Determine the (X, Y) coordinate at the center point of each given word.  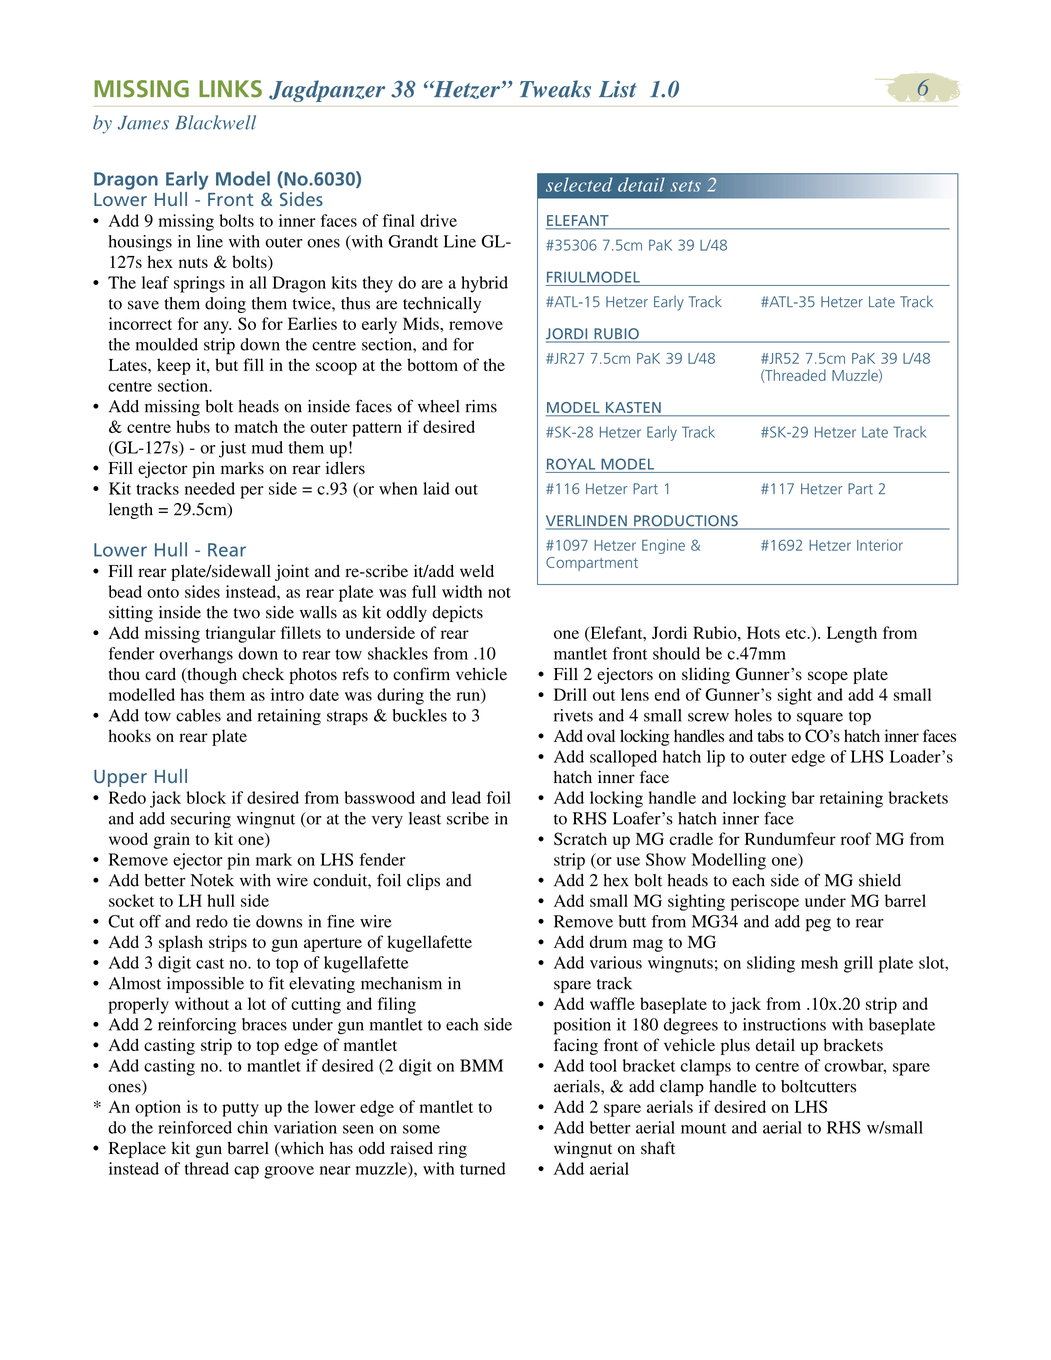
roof (856, 838)
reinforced (195, 1127)
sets (686, 186)
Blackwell (216, 122)
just (232, 449)
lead (466, 797)
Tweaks (555, 89)
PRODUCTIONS (686, 522)
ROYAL (571, 464)
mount (703, 1128)
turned (483, 1168)
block (206, 797)
